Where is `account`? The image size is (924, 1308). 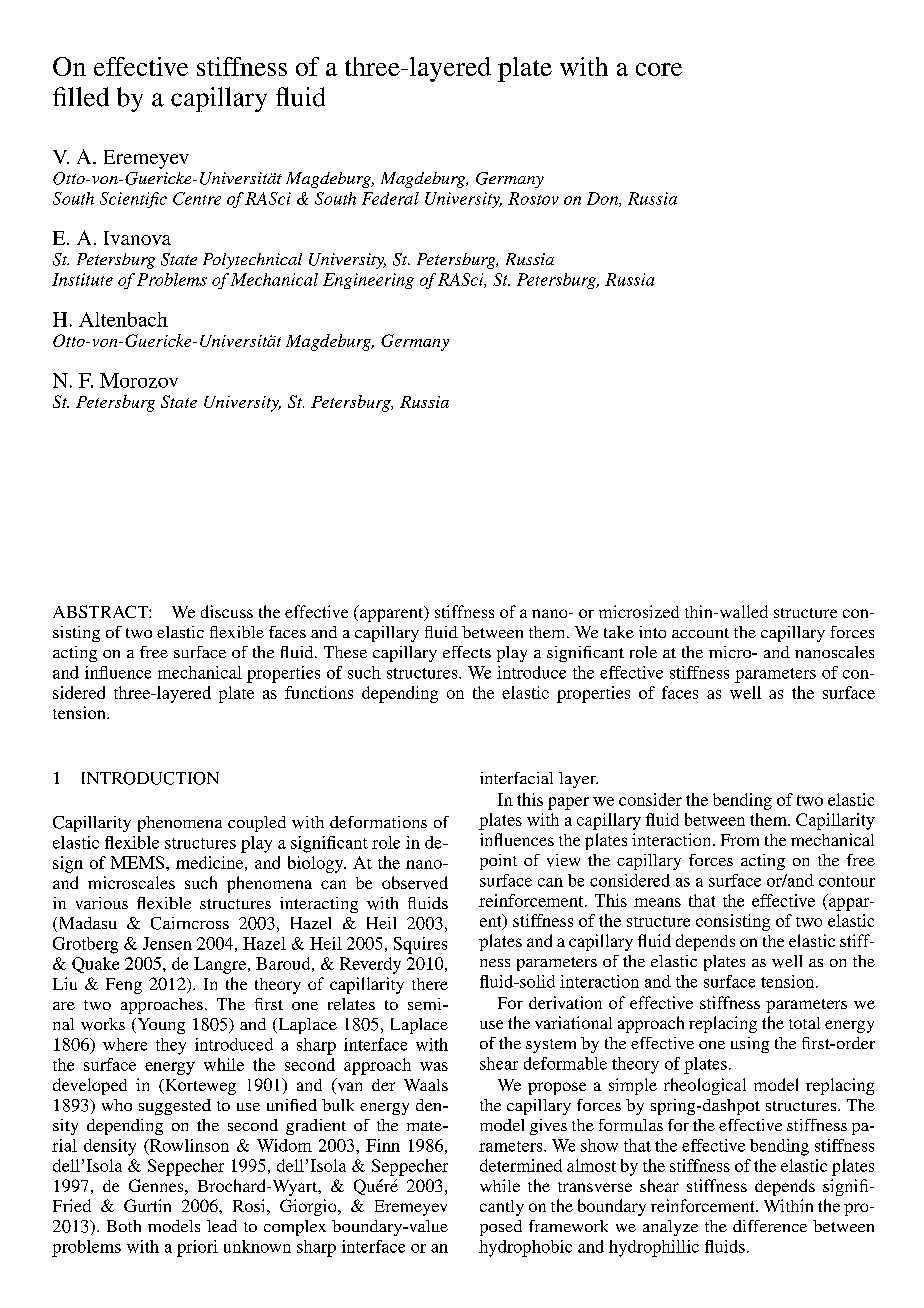
account is located at coordinates (700, 633).
